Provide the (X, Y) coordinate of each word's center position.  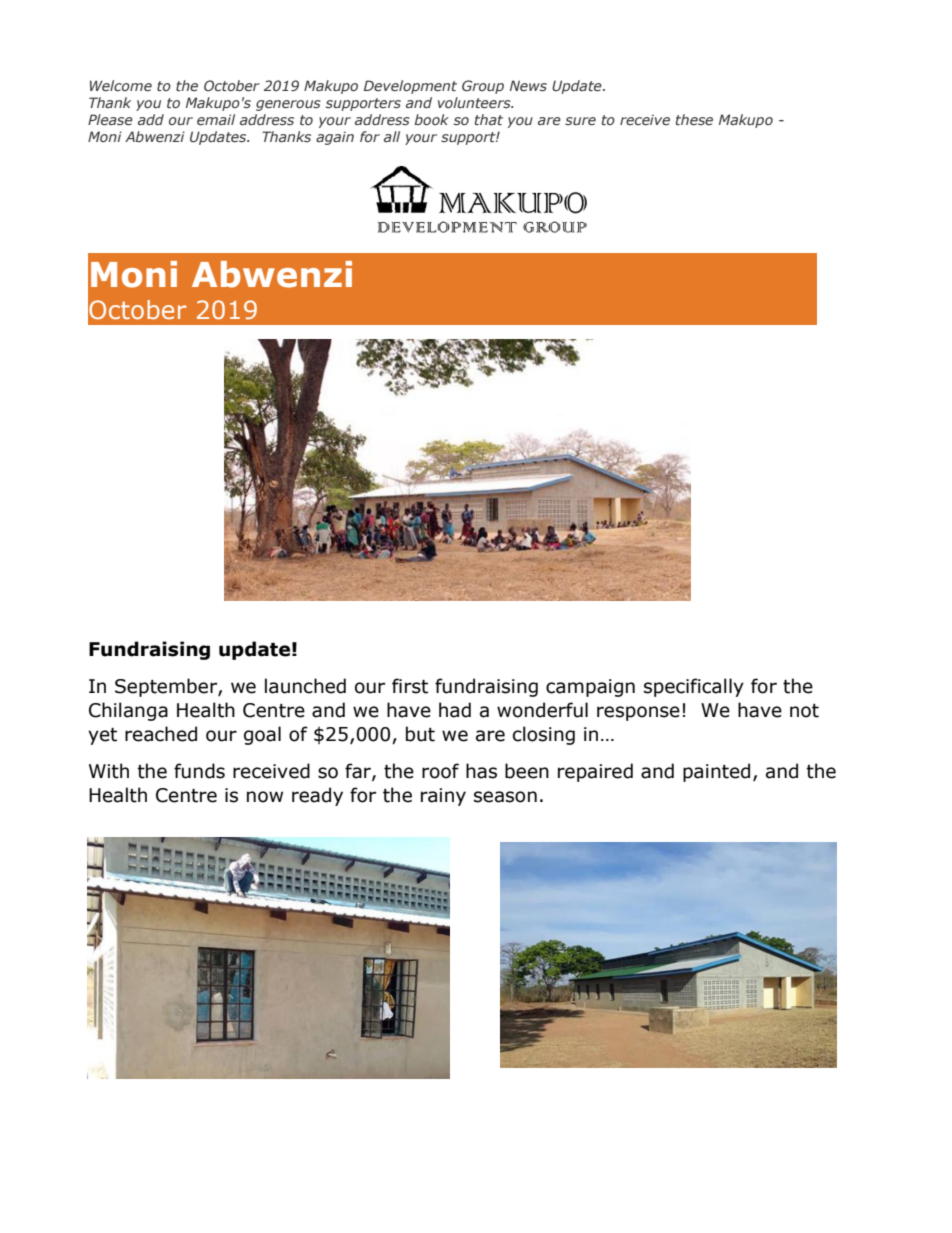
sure (580, 121)
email (216, 119)
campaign (590, 688)
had (455, 710)
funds (199, 771)
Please (110, 119)
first (410, 686)
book (431, 119)
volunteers (475, 102)
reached (161, 734)
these (694, 119)
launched (305, 686)
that (489, 119)
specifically (694, 687)
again (335, 138)
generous (288, 105)
